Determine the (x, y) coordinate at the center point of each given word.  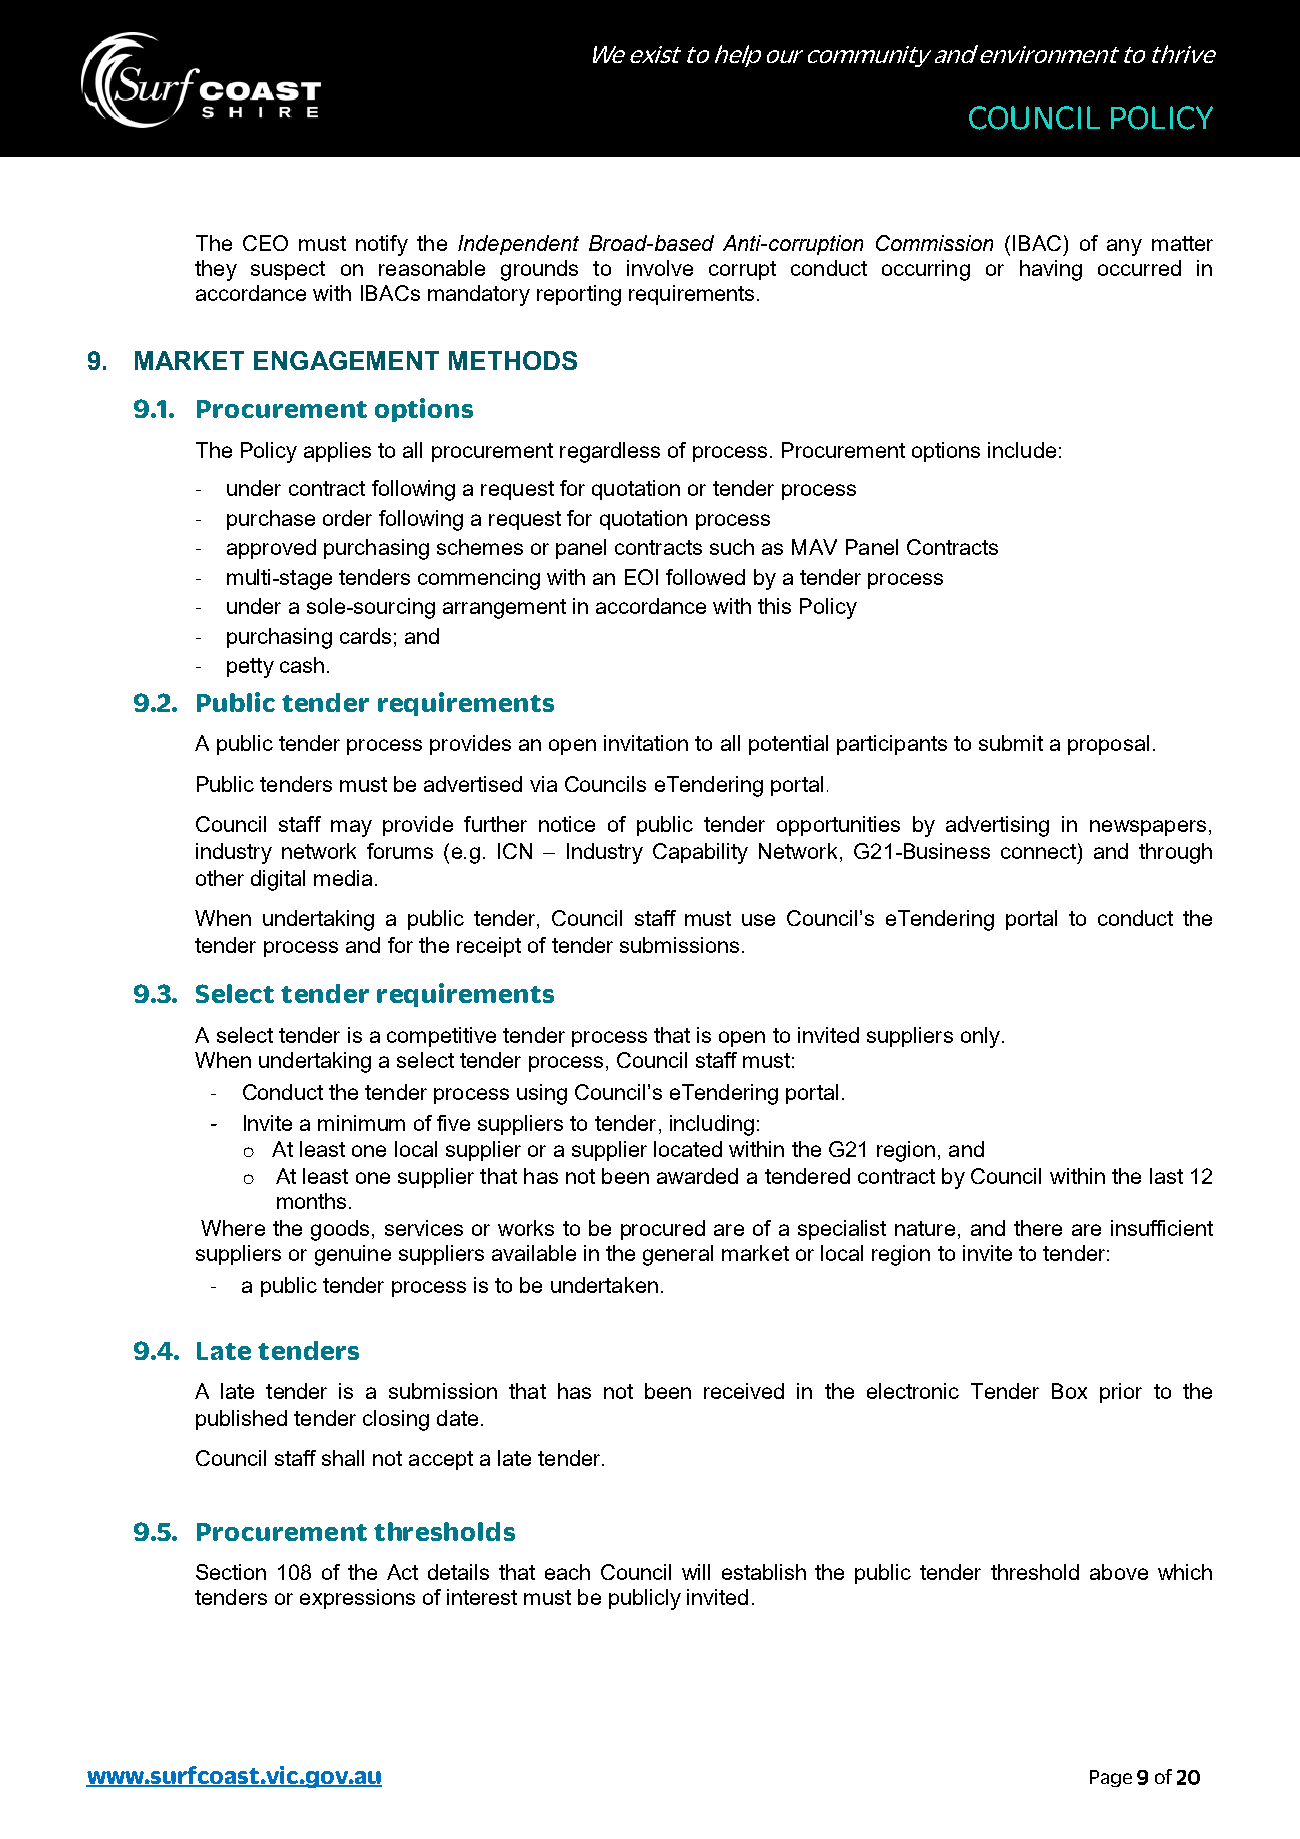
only (980, 1037)
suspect (288, 270)
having (1051, 270)
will (696, 1572)
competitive (441, 1037)
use (758, 920)
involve (660, 268)
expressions (357, 1599)
